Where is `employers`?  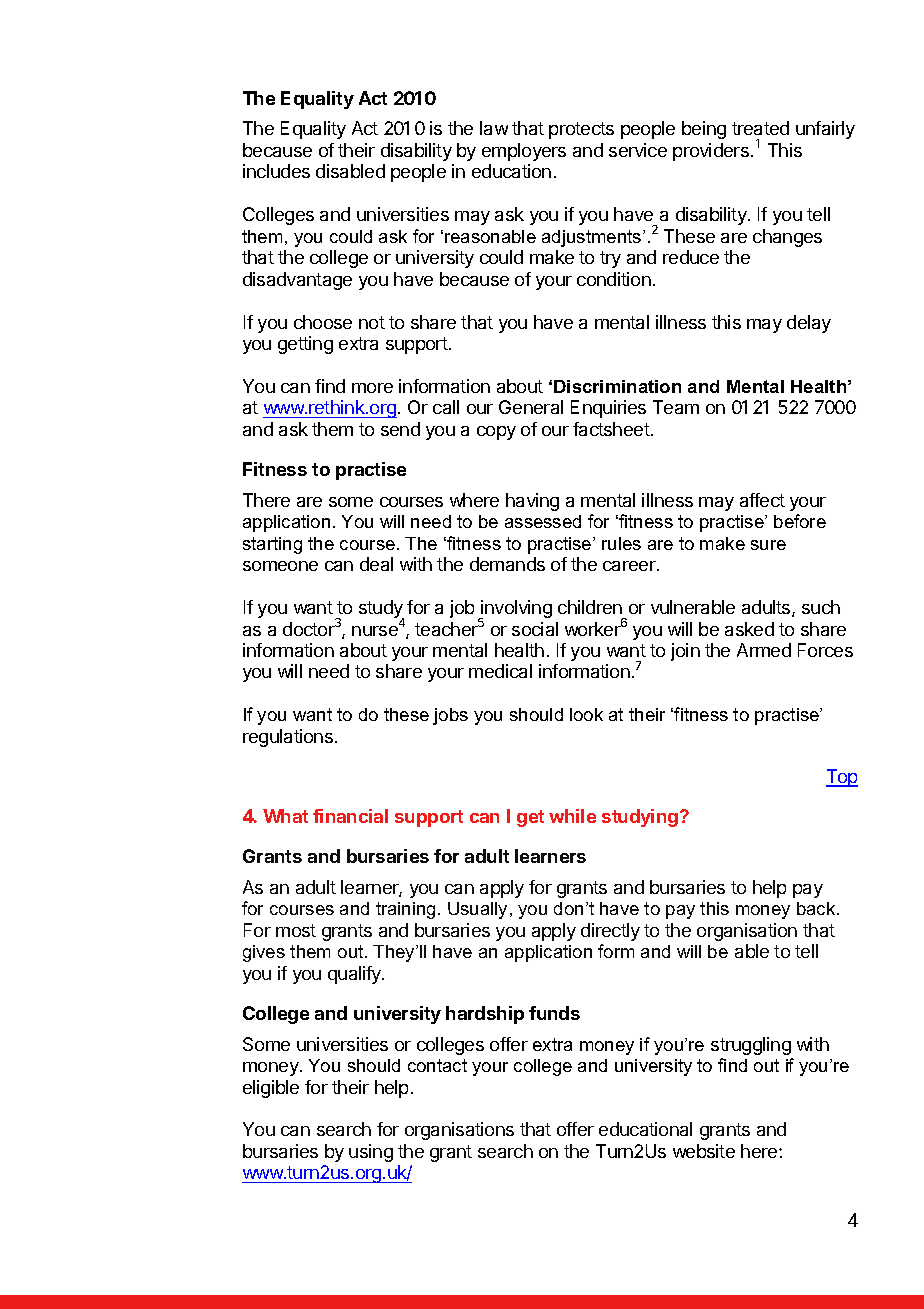 employers is located at coordinates (524, 152).
